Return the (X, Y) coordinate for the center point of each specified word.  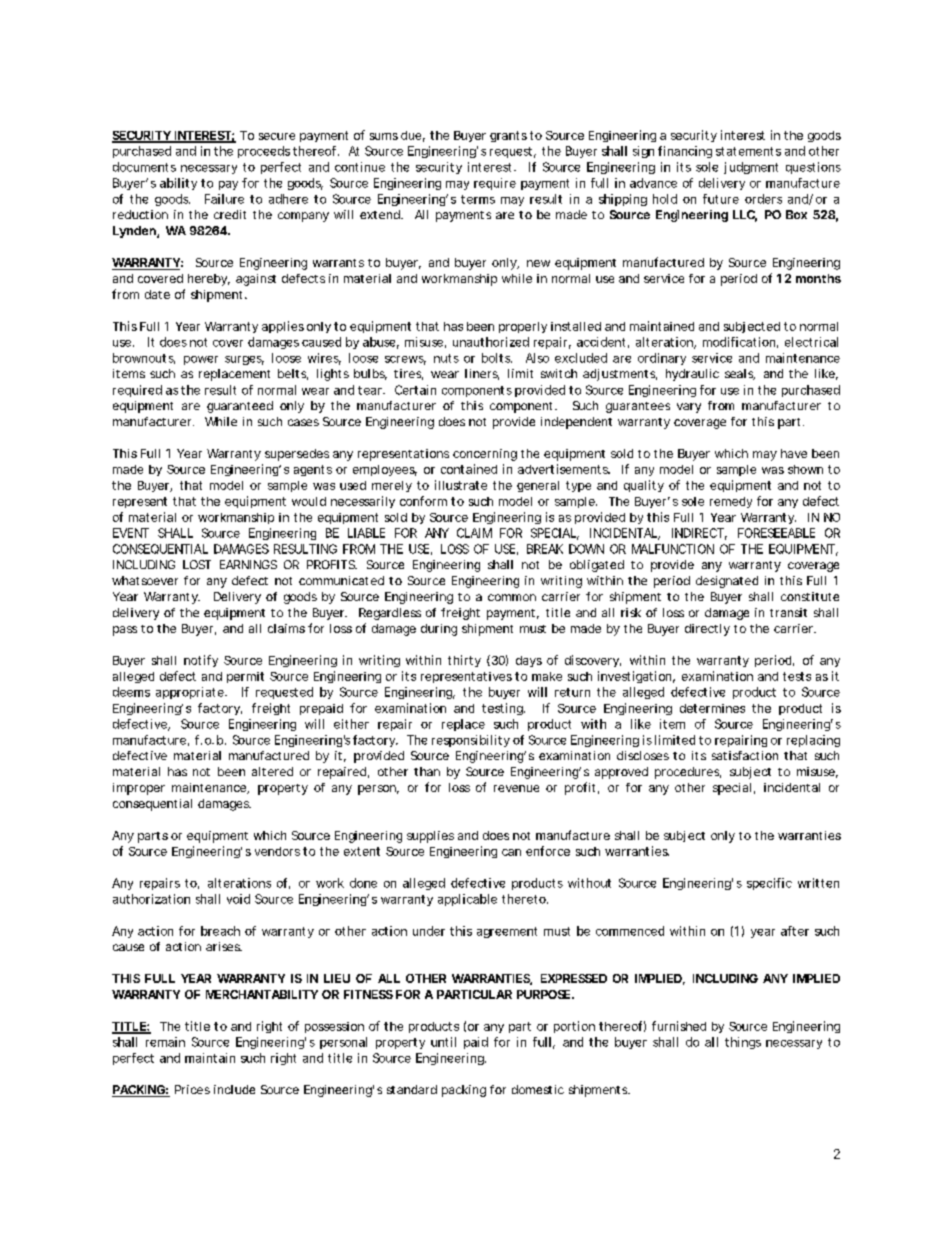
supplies (430, 837)
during (439, 630)
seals (740, 374)
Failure (224, 199)
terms (478, 199)
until (443, 1042)
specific (769, 884)
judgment (751, 168)
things (743, 1043)
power (201, 360)
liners (482, 374)
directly (707, 630)
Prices (192, 1089)
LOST (197, 564)
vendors (277, 851)
